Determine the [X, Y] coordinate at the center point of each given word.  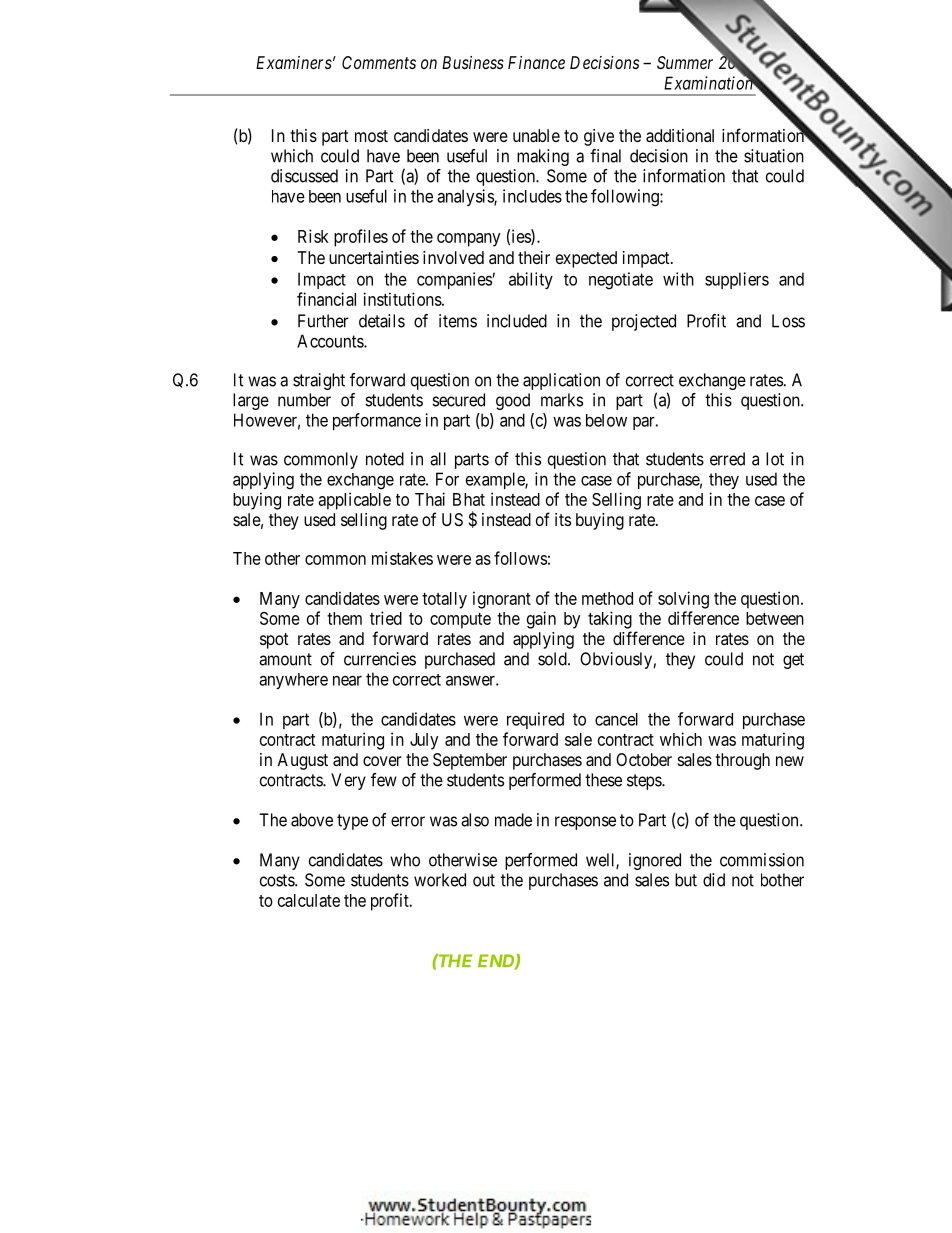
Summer [685, 62]
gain [541, 620]
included [517, 321]
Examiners [294, 62]
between [775, 618]
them [344, 618]
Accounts [331, 341]
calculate [309, 900]
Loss [788, 321]
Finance [536, 62]
